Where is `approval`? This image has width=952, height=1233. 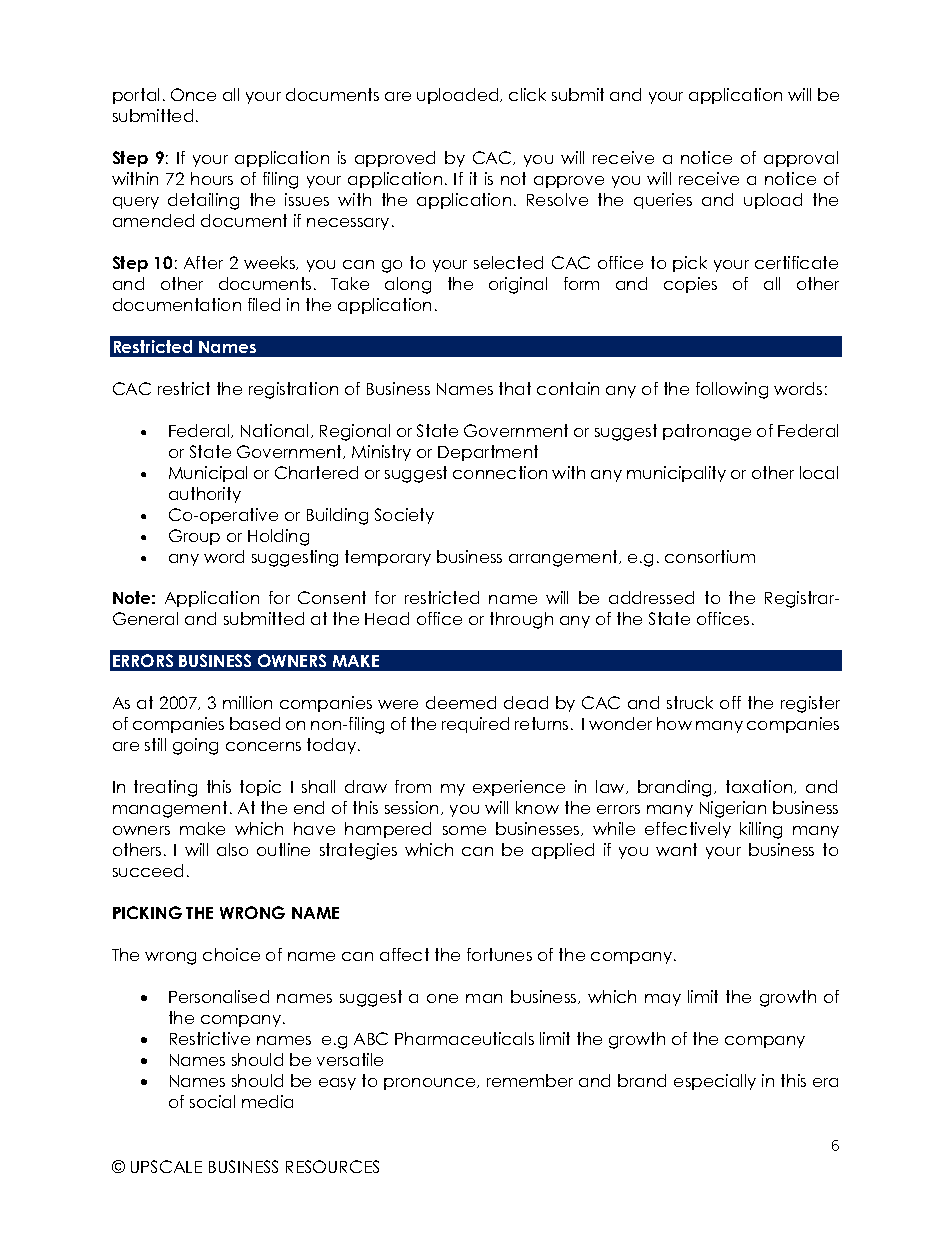
approval is located at coordinates (801, 159).
